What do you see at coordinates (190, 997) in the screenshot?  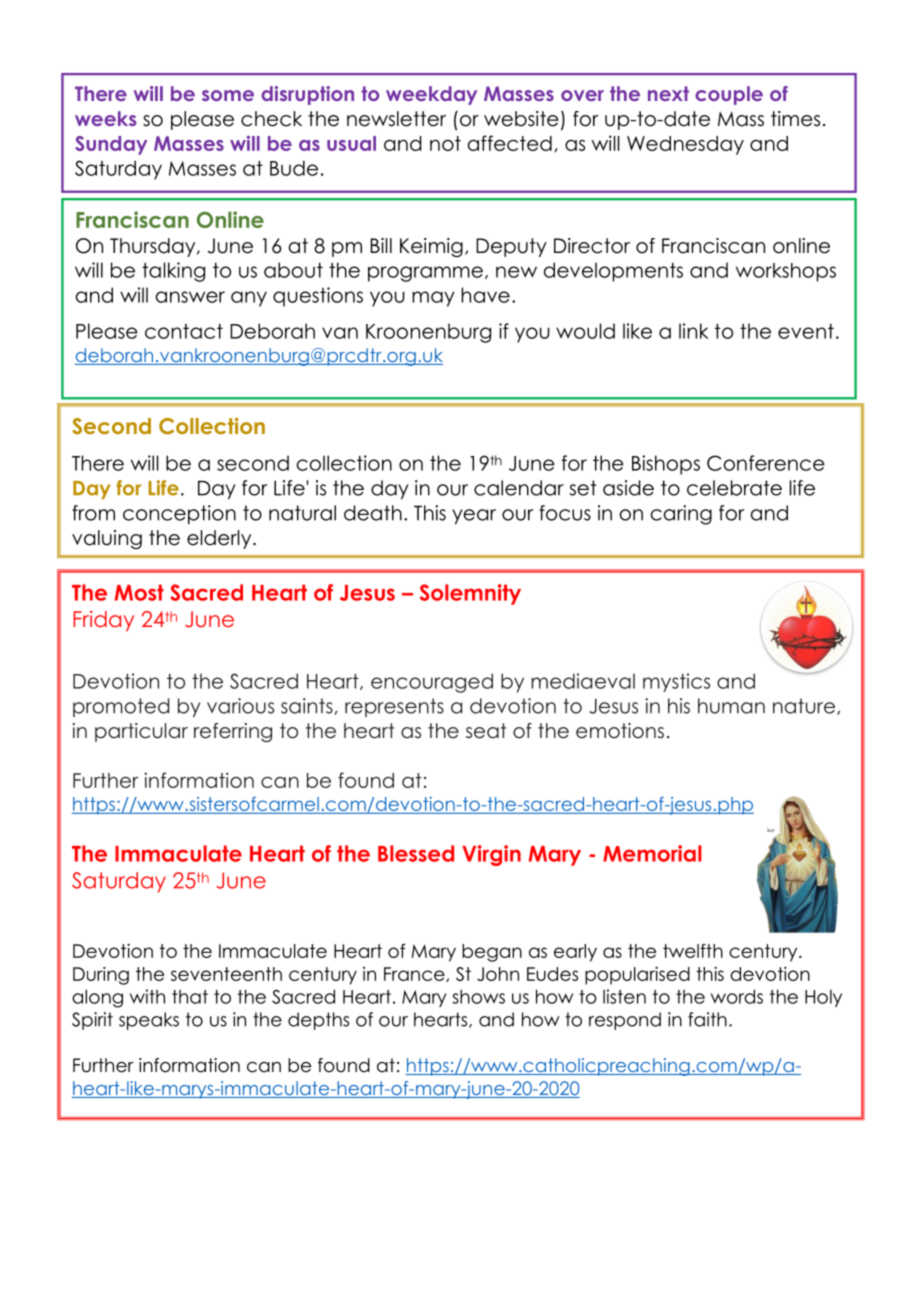 I see `that` at bounding box center [190, 997].
